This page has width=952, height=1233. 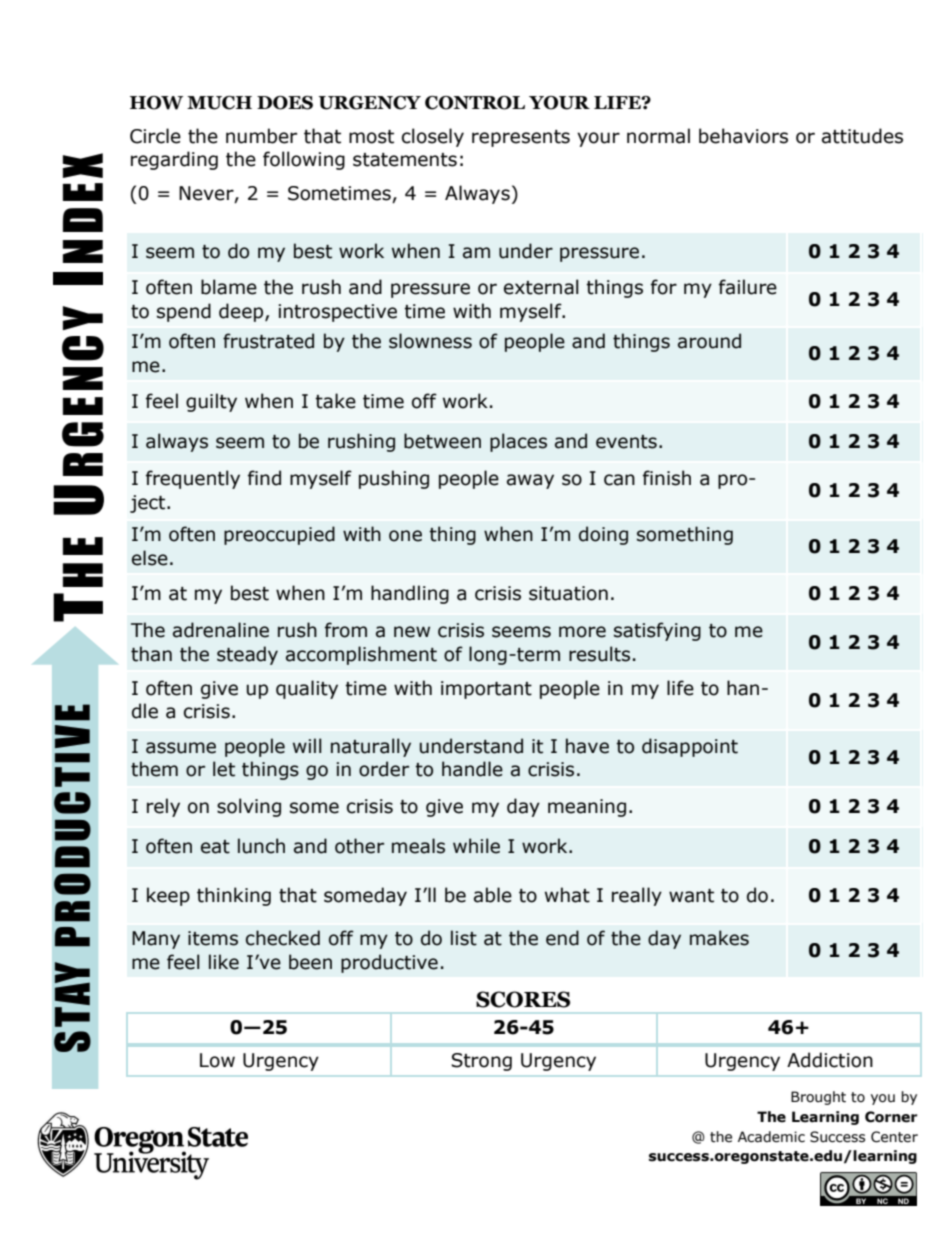 I want to click on represents, so click(x=521, y=138).
